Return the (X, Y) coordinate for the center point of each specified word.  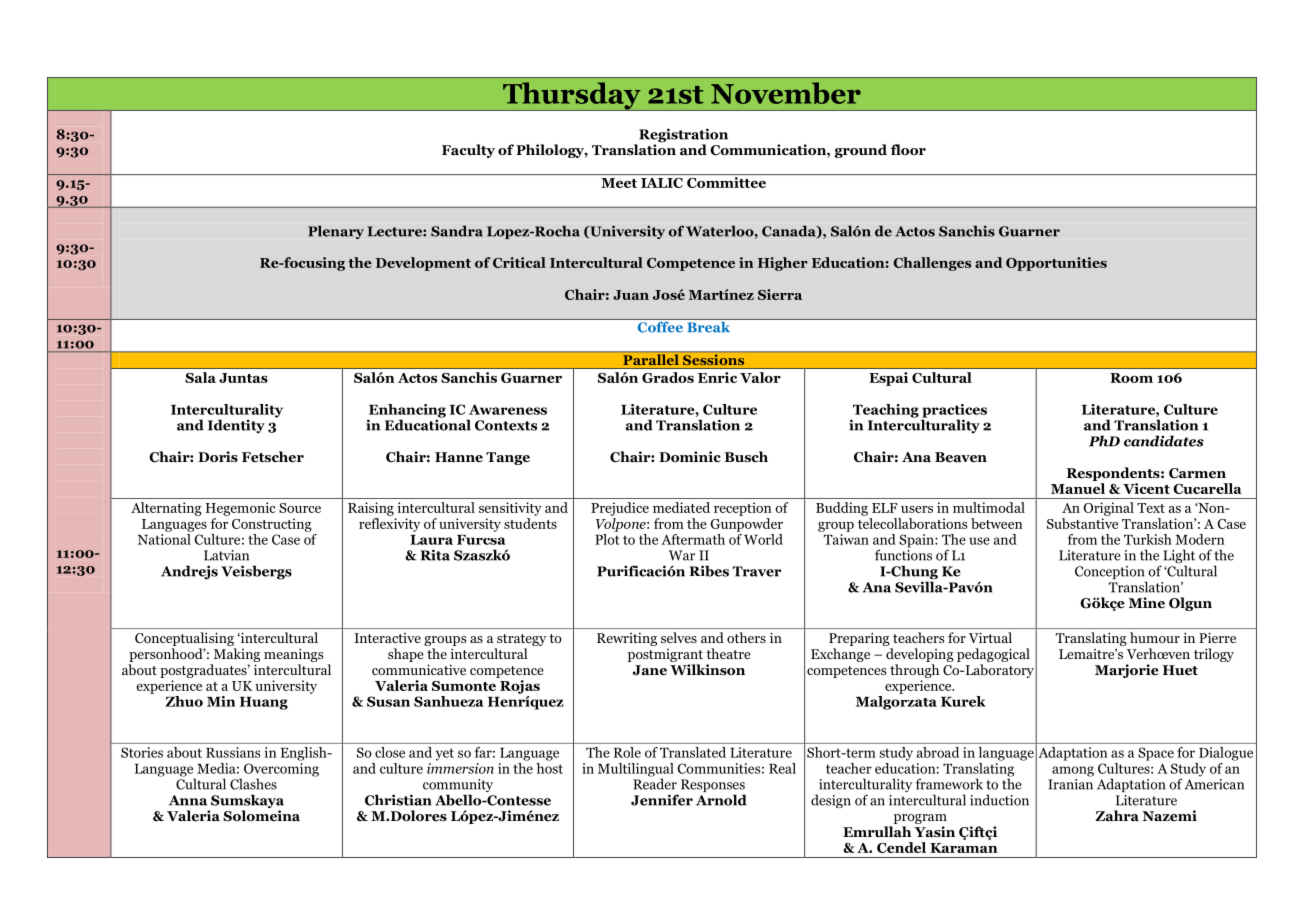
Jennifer (662, 800)
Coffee (660, 326)
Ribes (709, 571)
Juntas (243, 378)
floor (908, 149)
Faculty (468, 151)
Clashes (253, 784)
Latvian (226, 555)
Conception (1111, 574)
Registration (683, 136)
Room (1131, 378)
